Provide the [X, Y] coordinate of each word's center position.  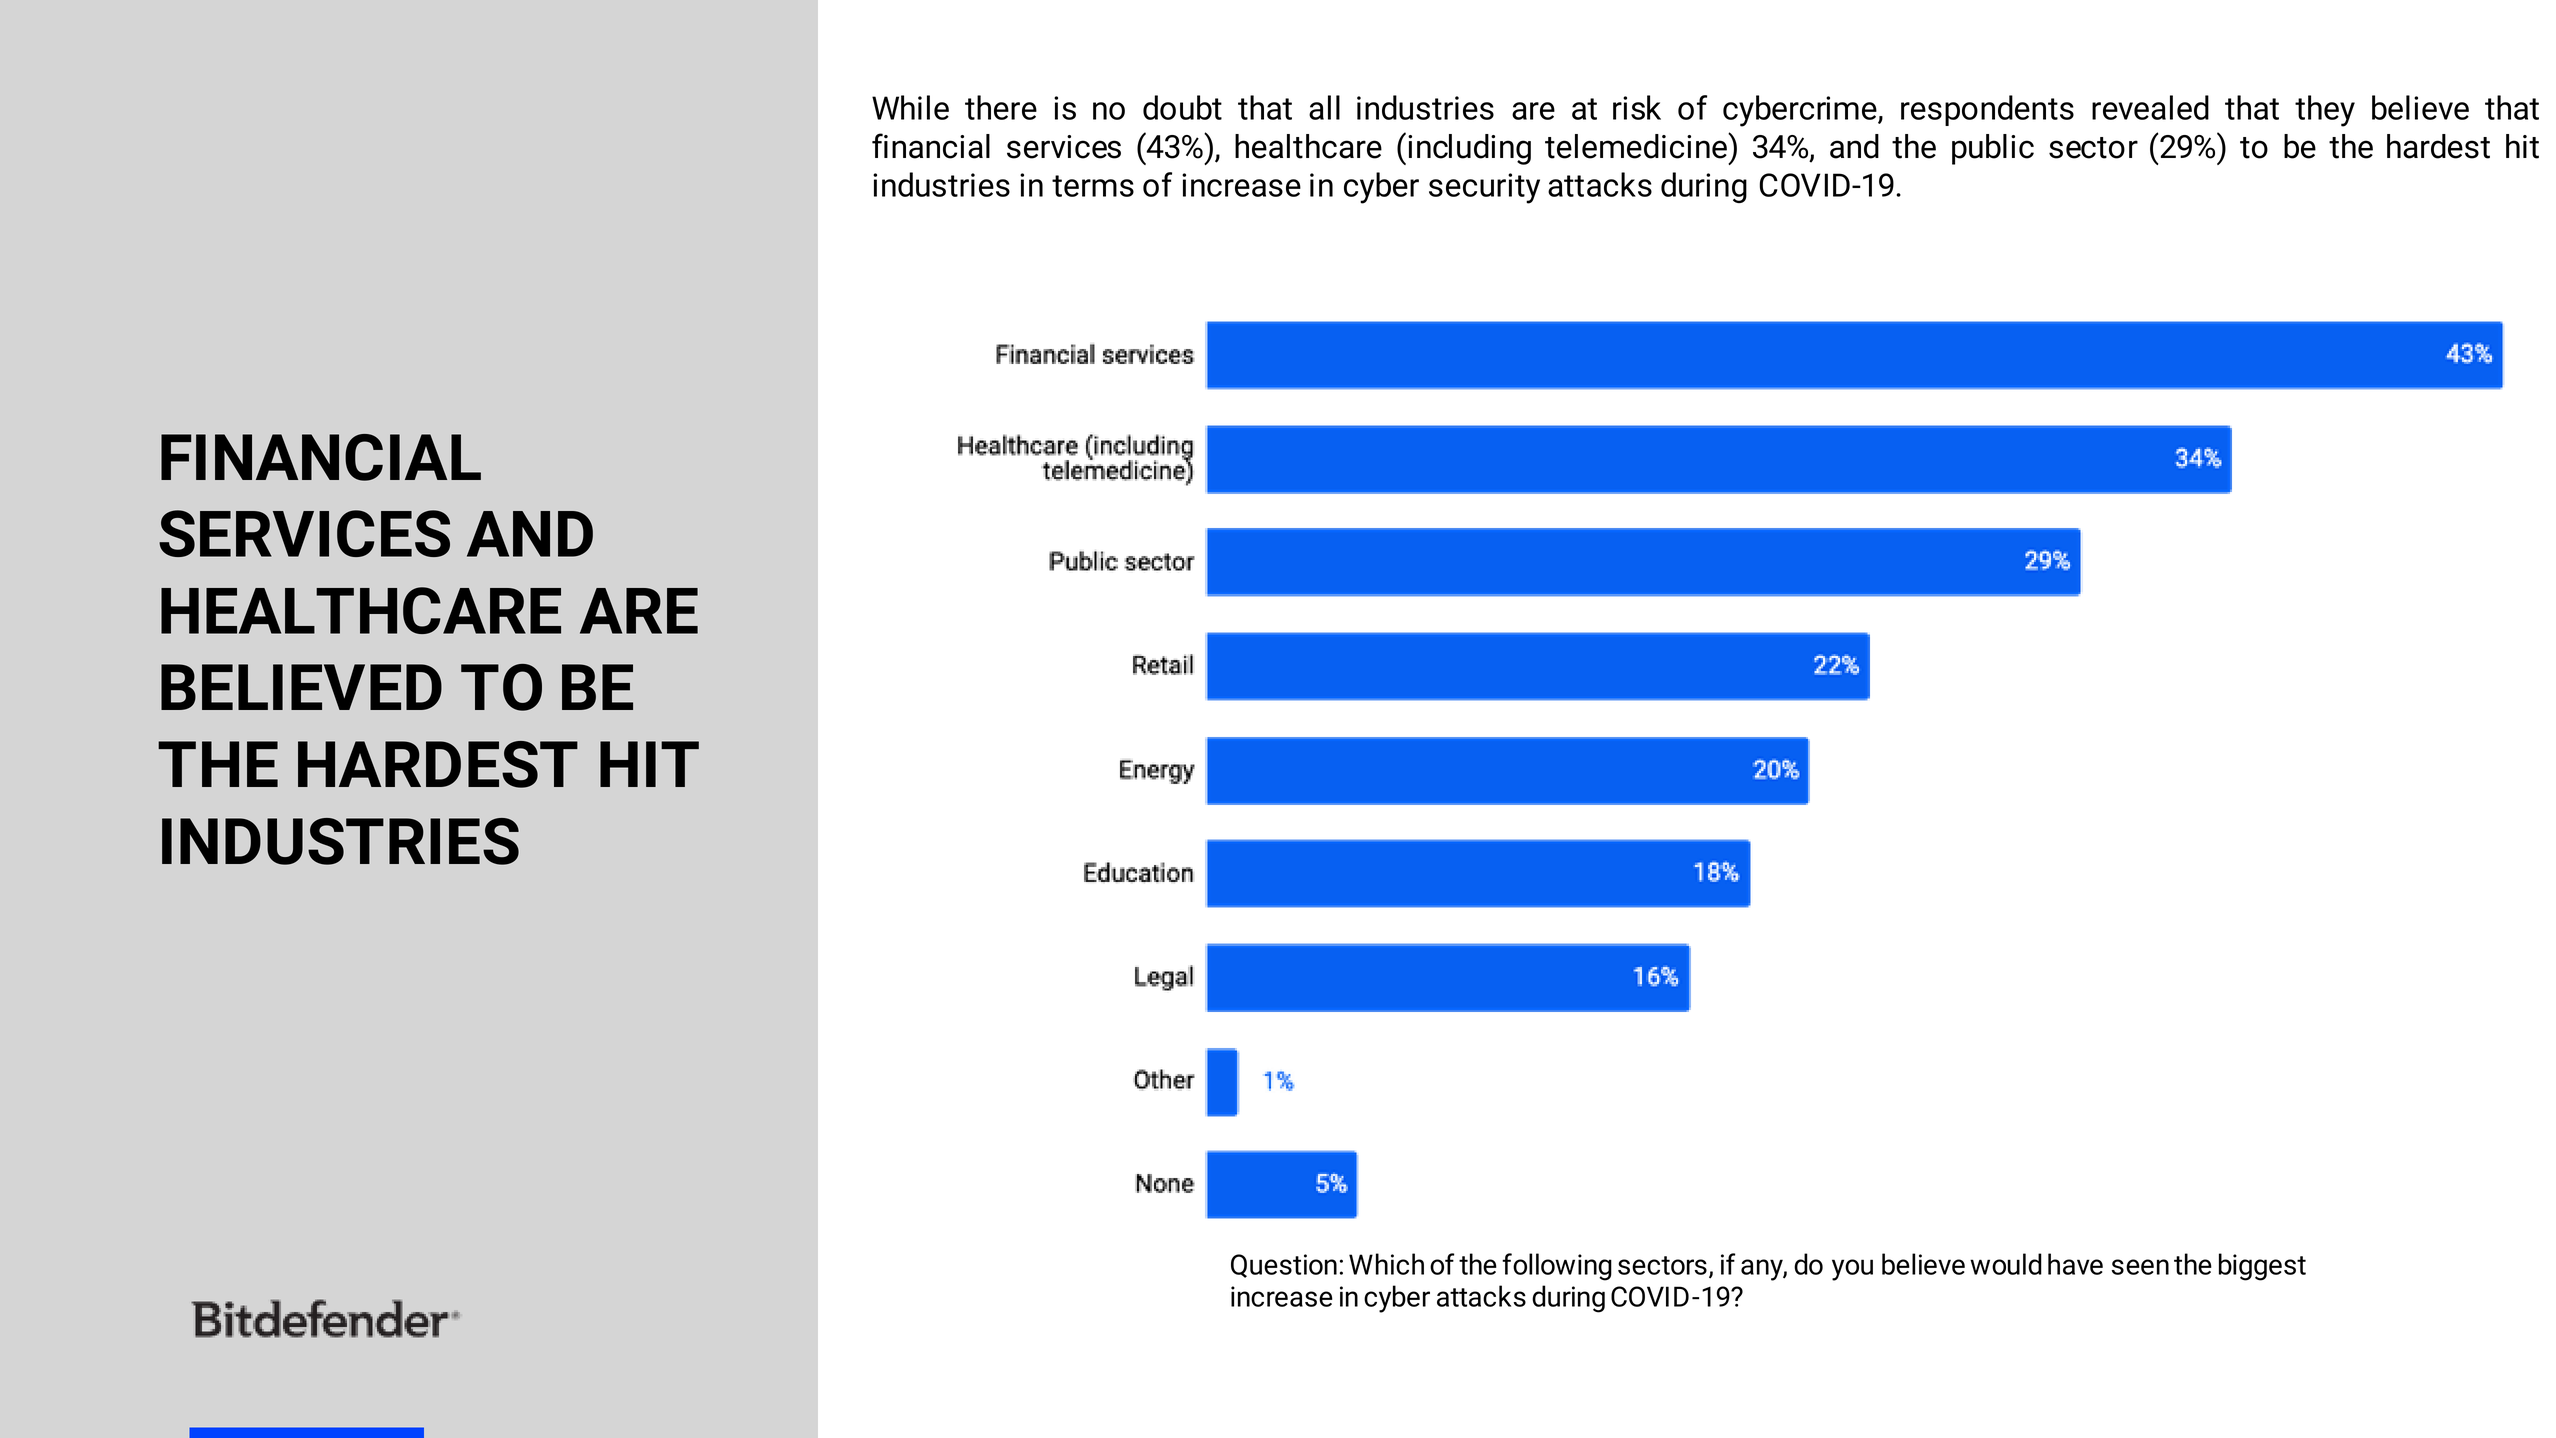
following [1557, 1267]
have [2075, 1264]
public [1993, 149]
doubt [1182, 107]
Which [1386, 1264]
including [1469, 149]
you [1852, 1270]
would [2006, 1264]
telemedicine [1637, 146]
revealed [2150, 107]
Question [1284, 1266]
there [1001, 107]
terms [1093, 186]
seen [2140, 1267]
